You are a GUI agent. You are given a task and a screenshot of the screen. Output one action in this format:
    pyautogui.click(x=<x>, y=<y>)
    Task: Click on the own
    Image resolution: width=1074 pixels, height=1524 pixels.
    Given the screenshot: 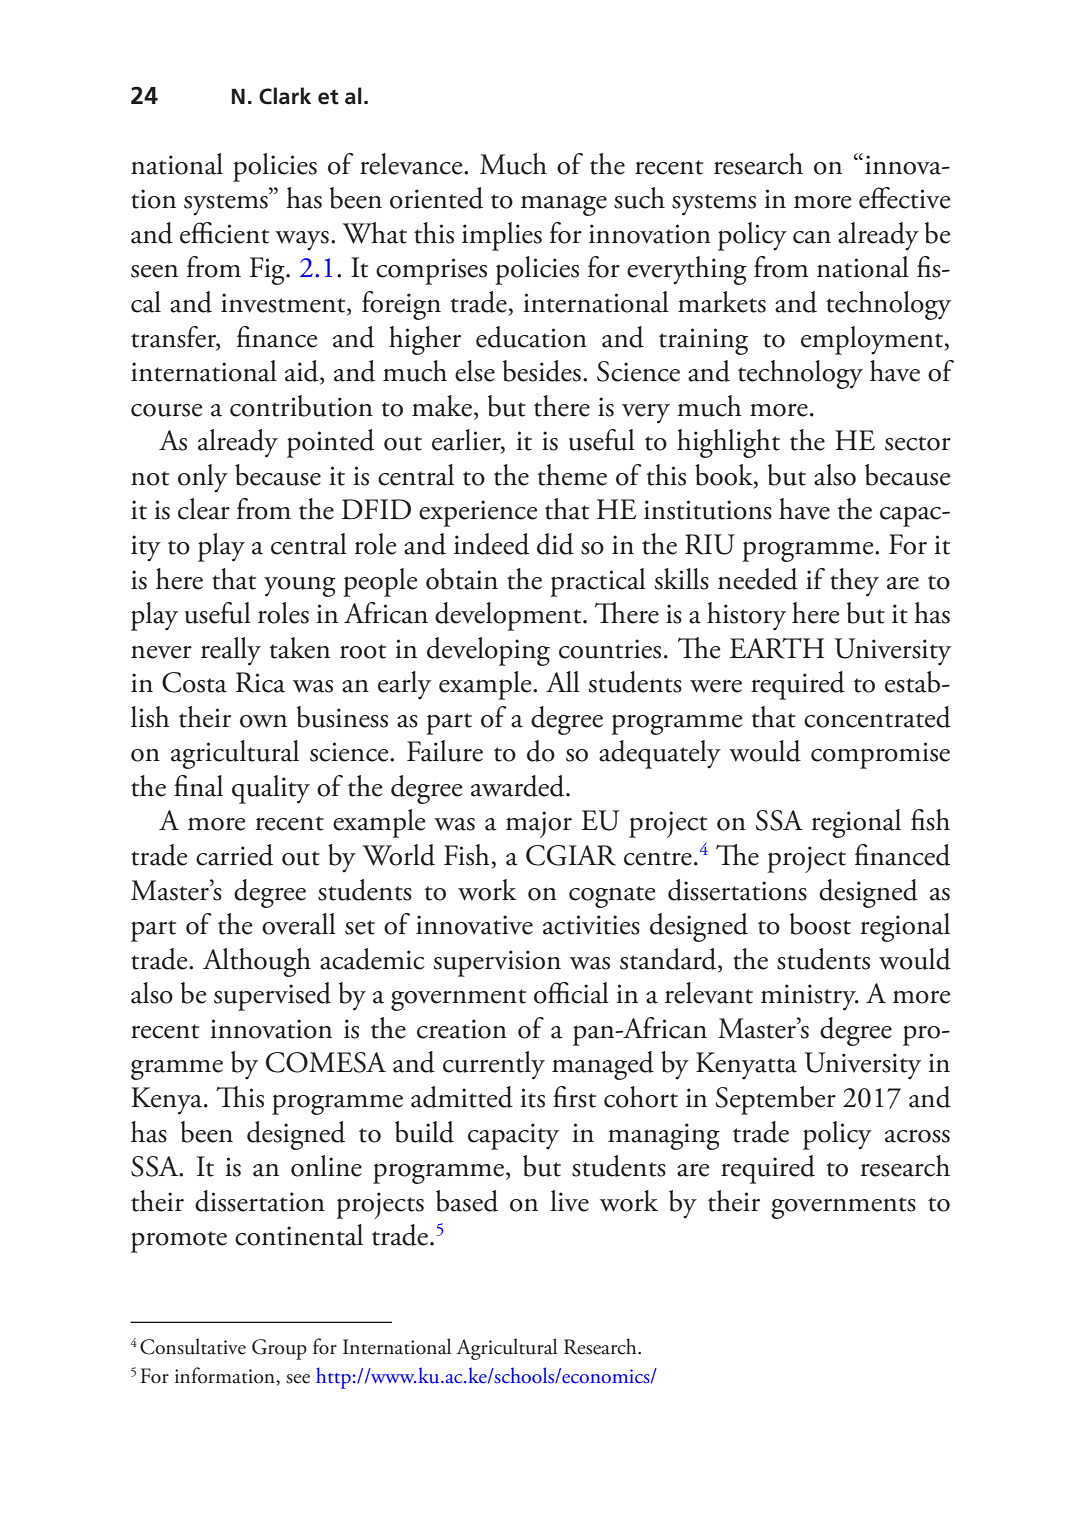 What is the action you would take?
    pyautogui.click(x=263, y=721)
